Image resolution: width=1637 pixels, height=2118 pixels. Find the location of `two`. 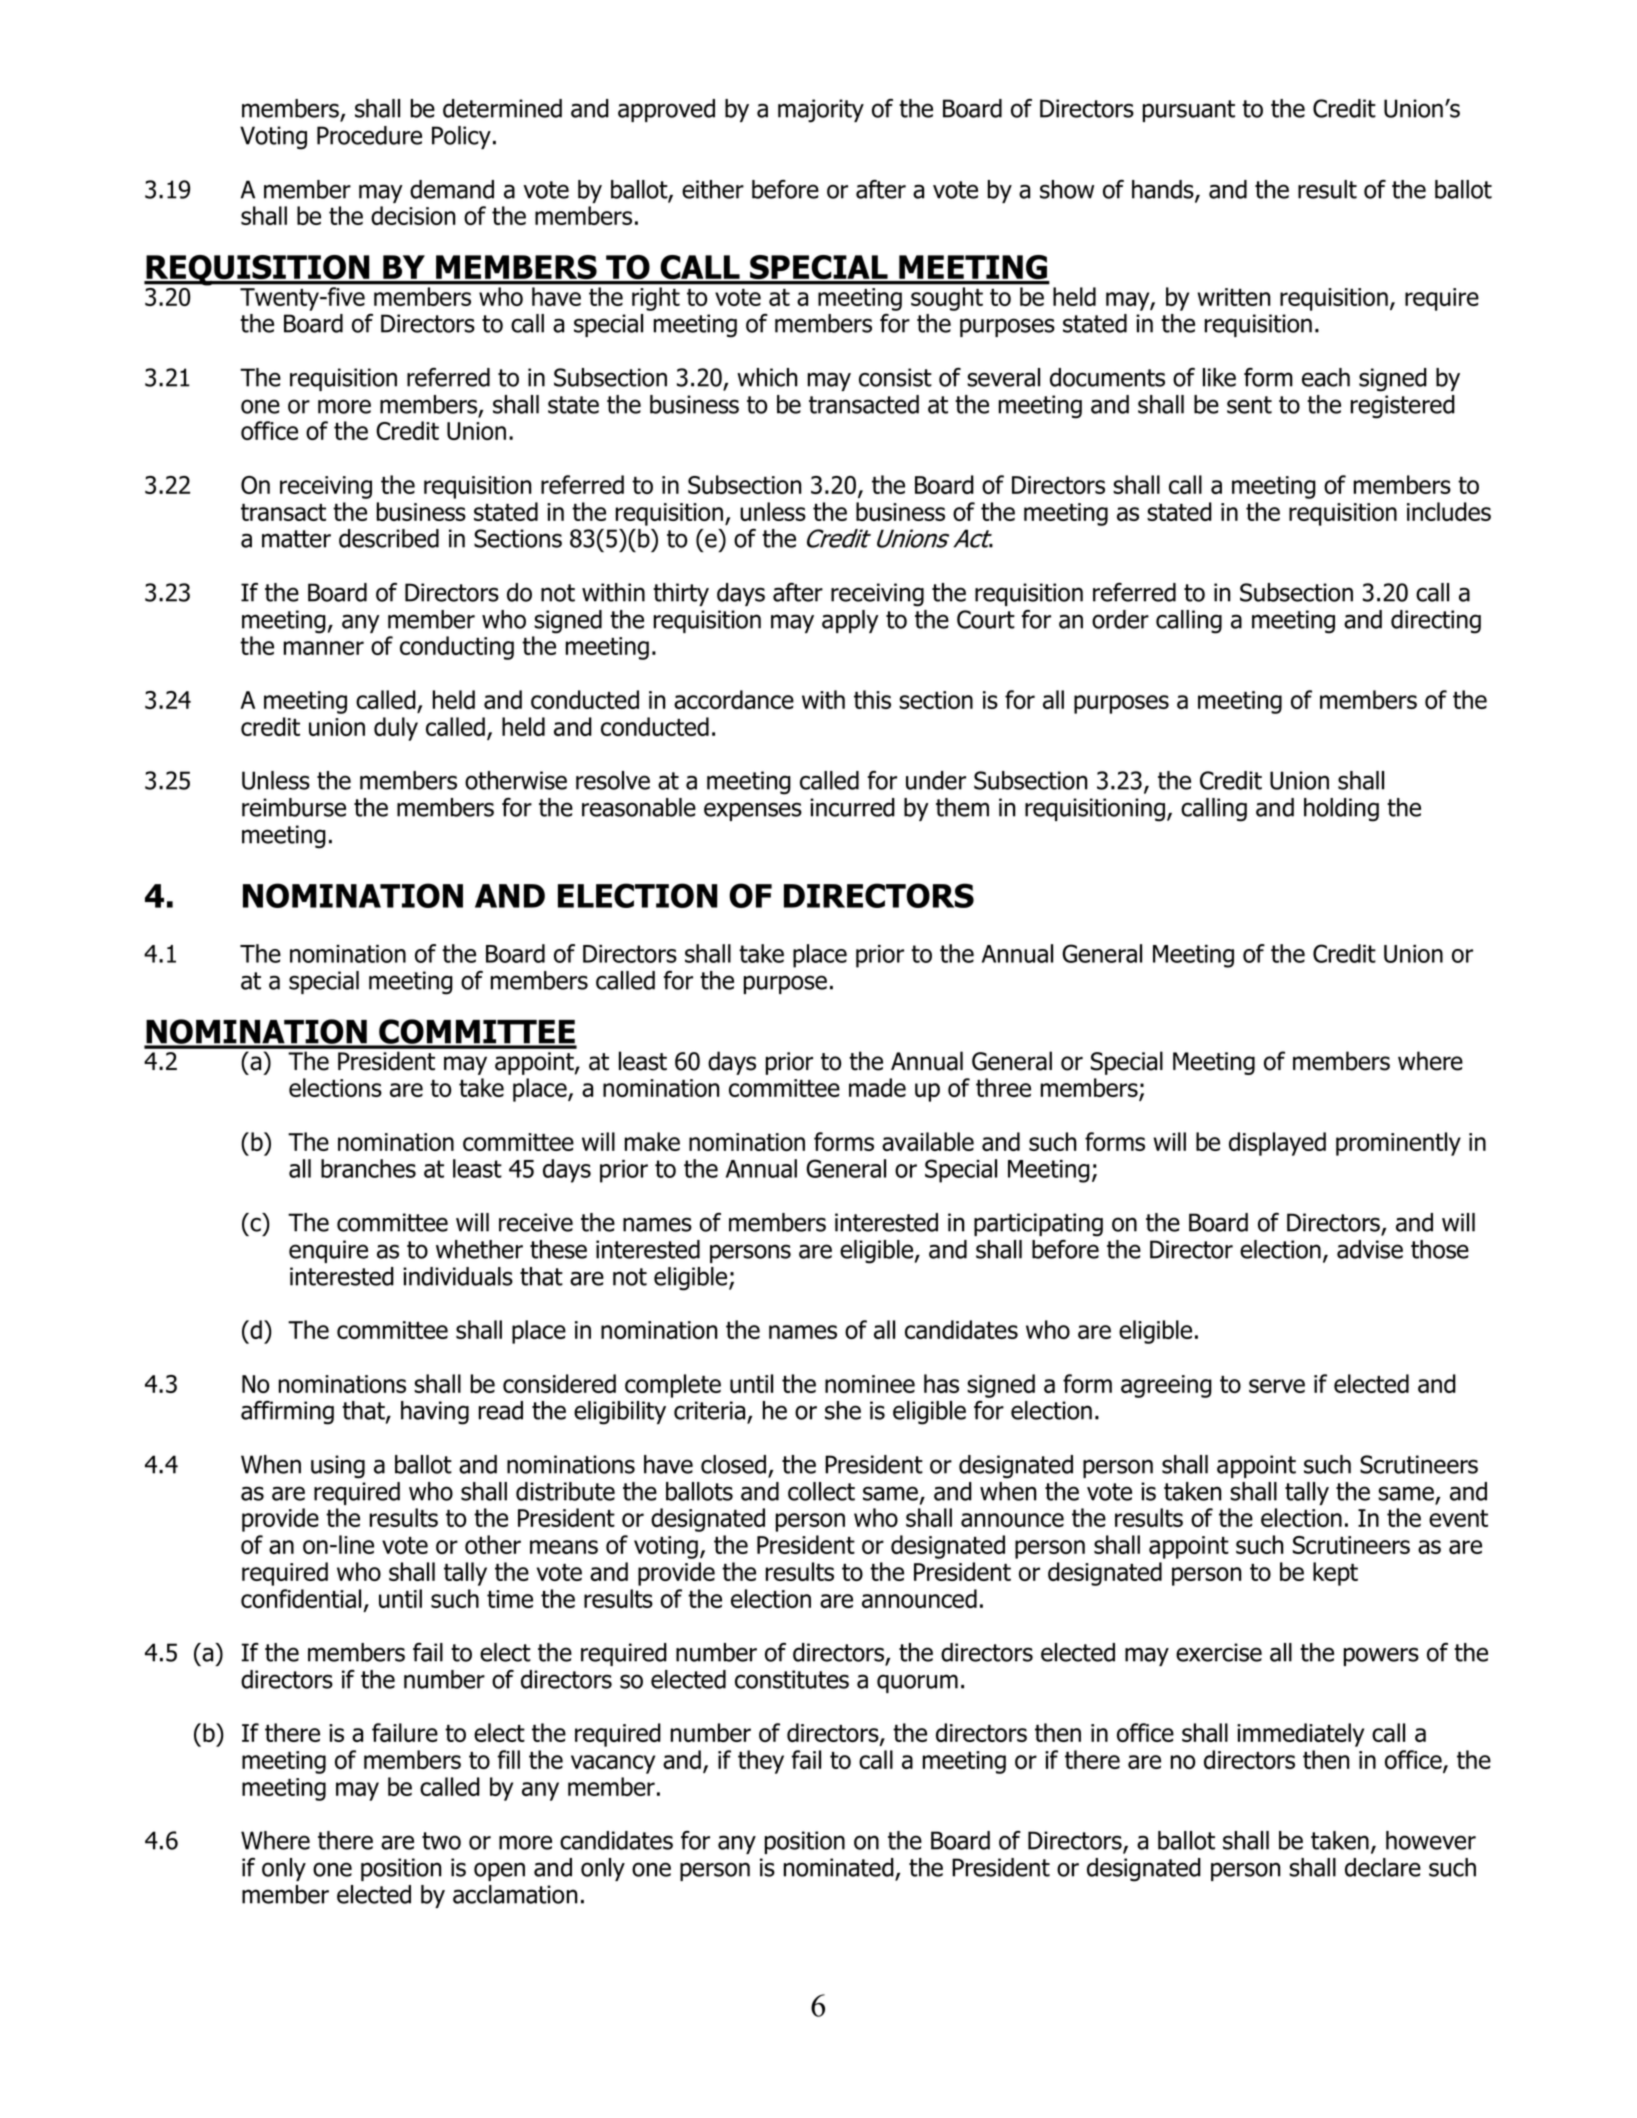

two is located at coordinates (441, 1841).
